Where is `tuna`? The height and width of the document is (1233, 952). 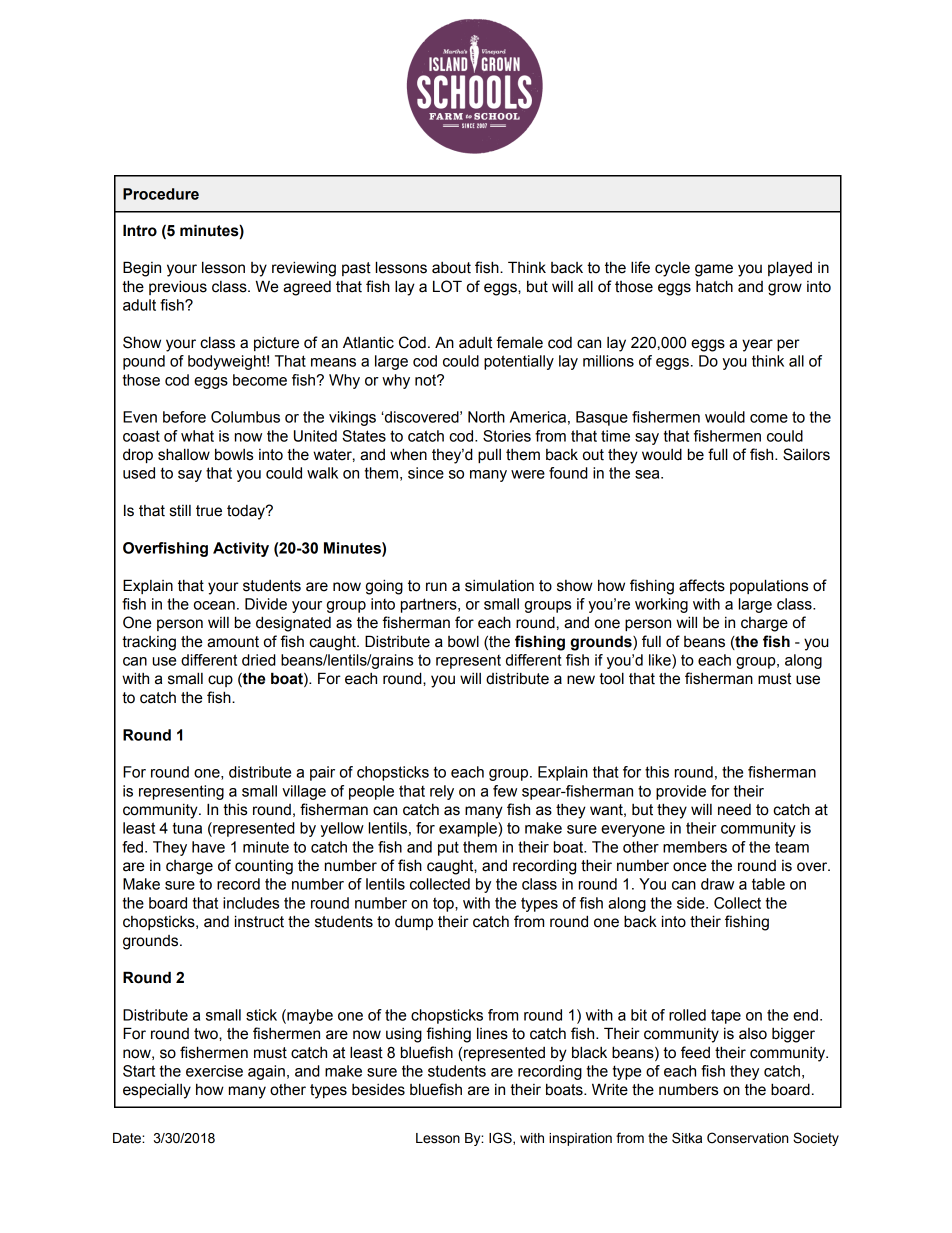
tuna is located at coordinates (187, 828).
